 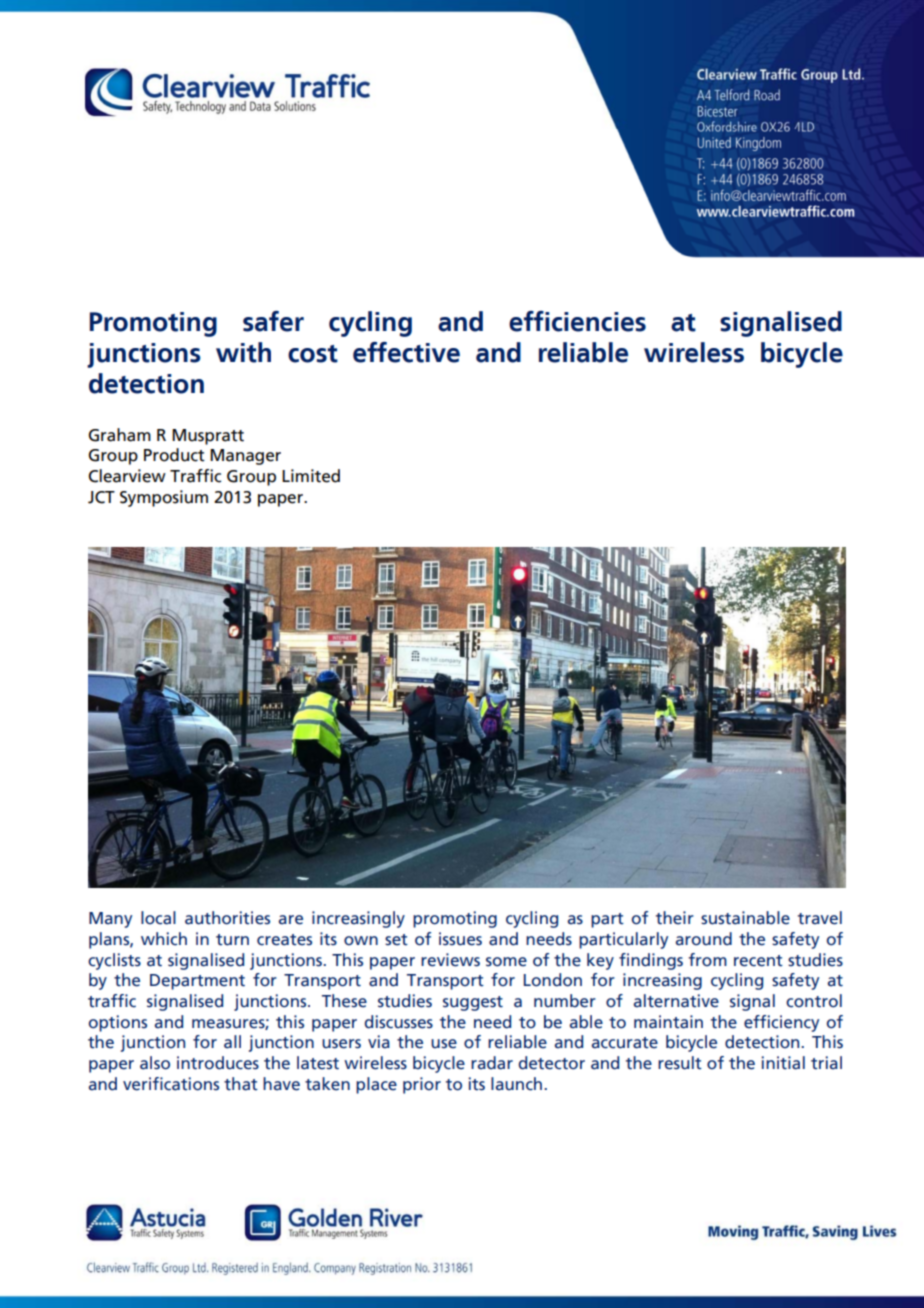 I want to click on Manager, so click(x=245, y=457).
